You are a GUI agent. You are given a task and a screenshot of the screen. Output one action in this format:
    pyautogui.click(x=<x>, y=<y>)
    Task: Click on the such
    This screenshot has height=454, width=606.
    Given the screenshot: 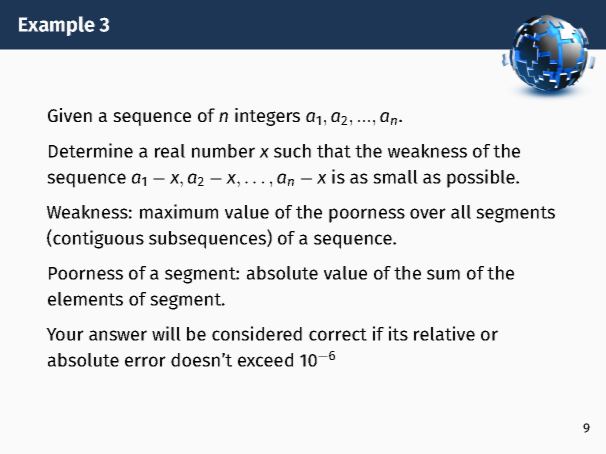 What is the action you would take?
    pyautogui.click(x=292, y=151)
